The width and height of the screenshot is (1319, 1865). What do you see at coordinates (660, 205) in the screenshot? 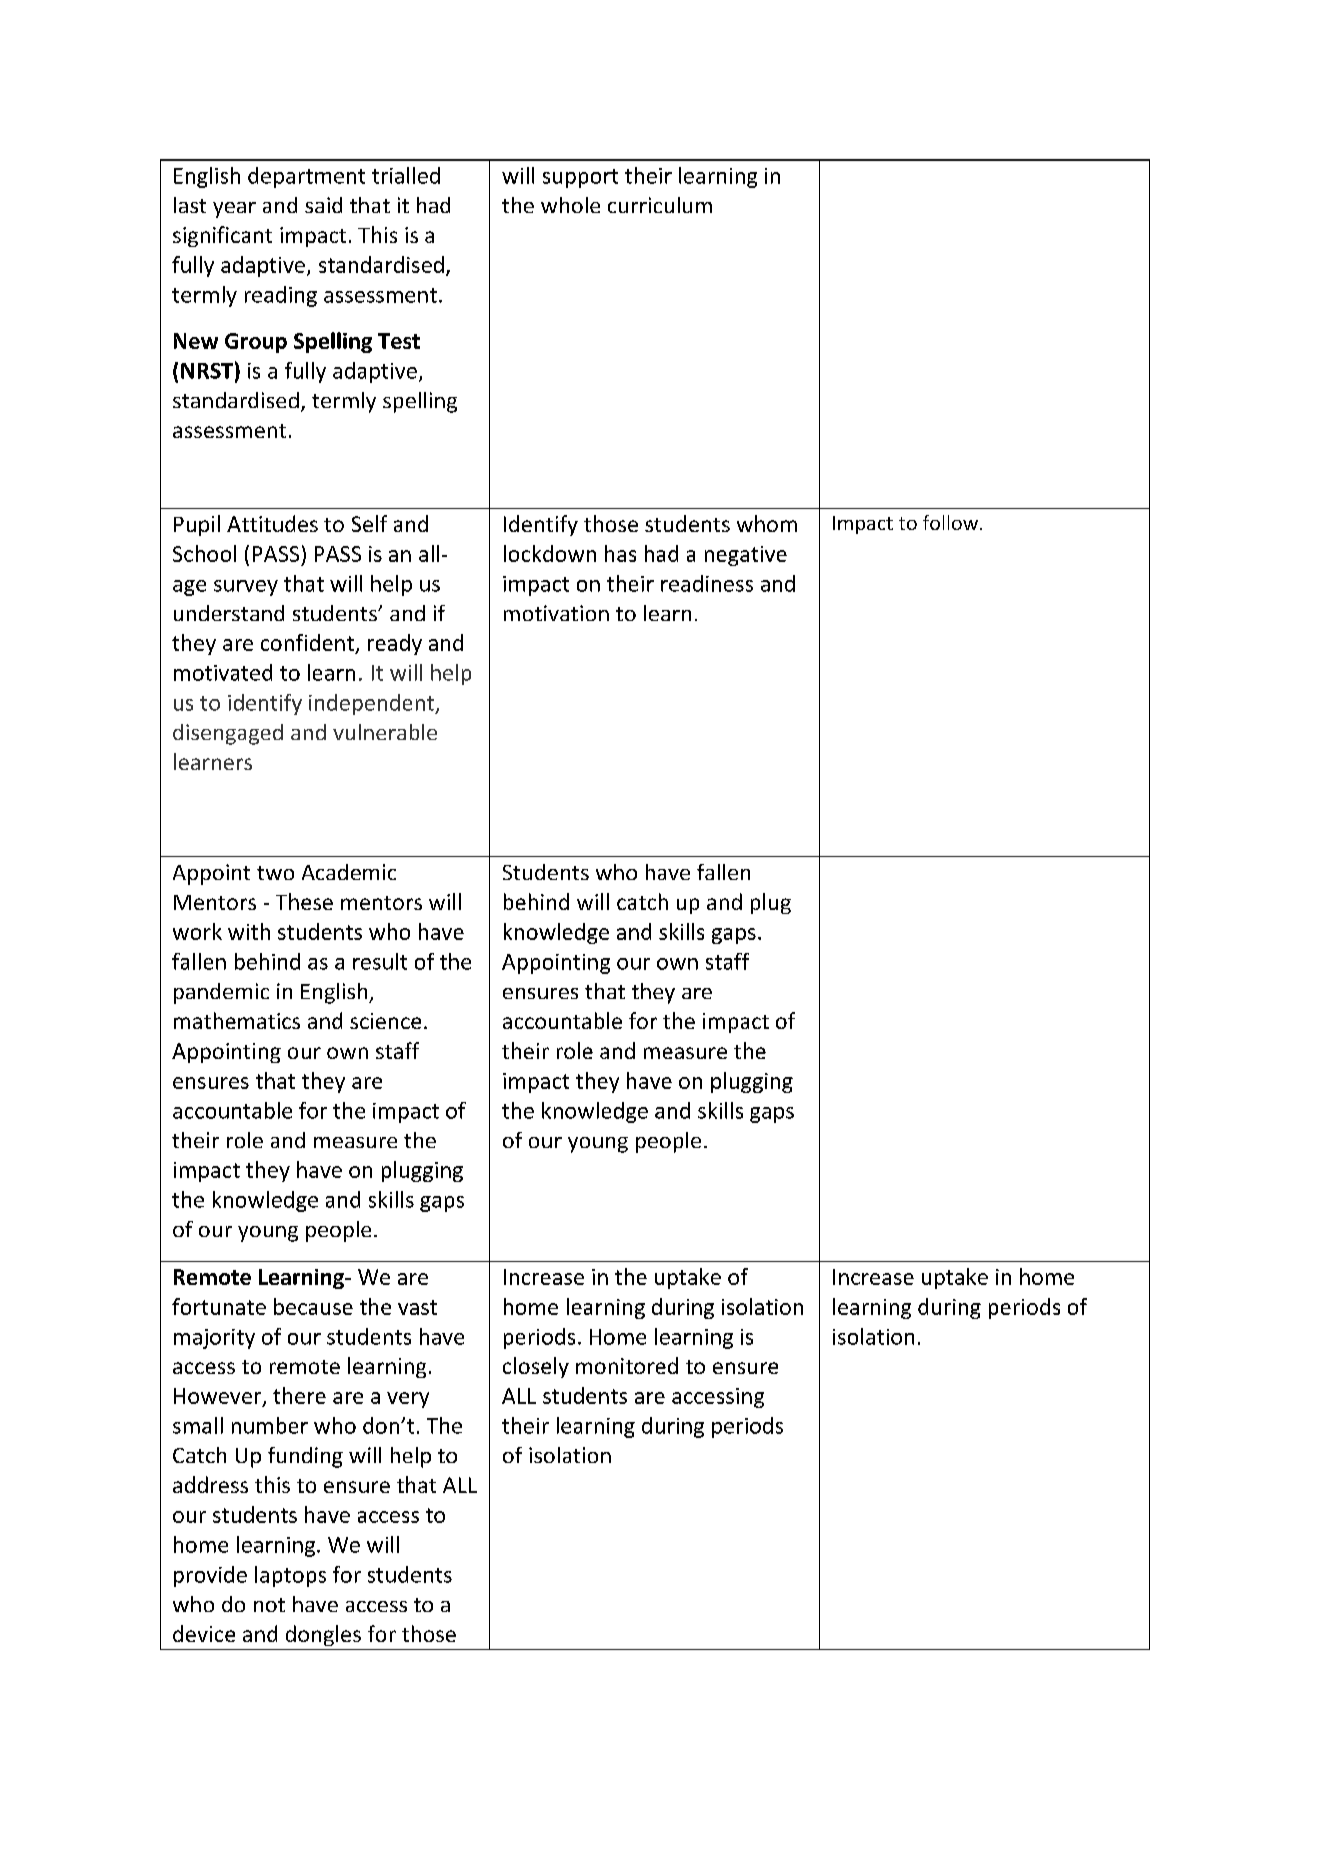
I see `curriculum` at bounding box center [660, 205].
